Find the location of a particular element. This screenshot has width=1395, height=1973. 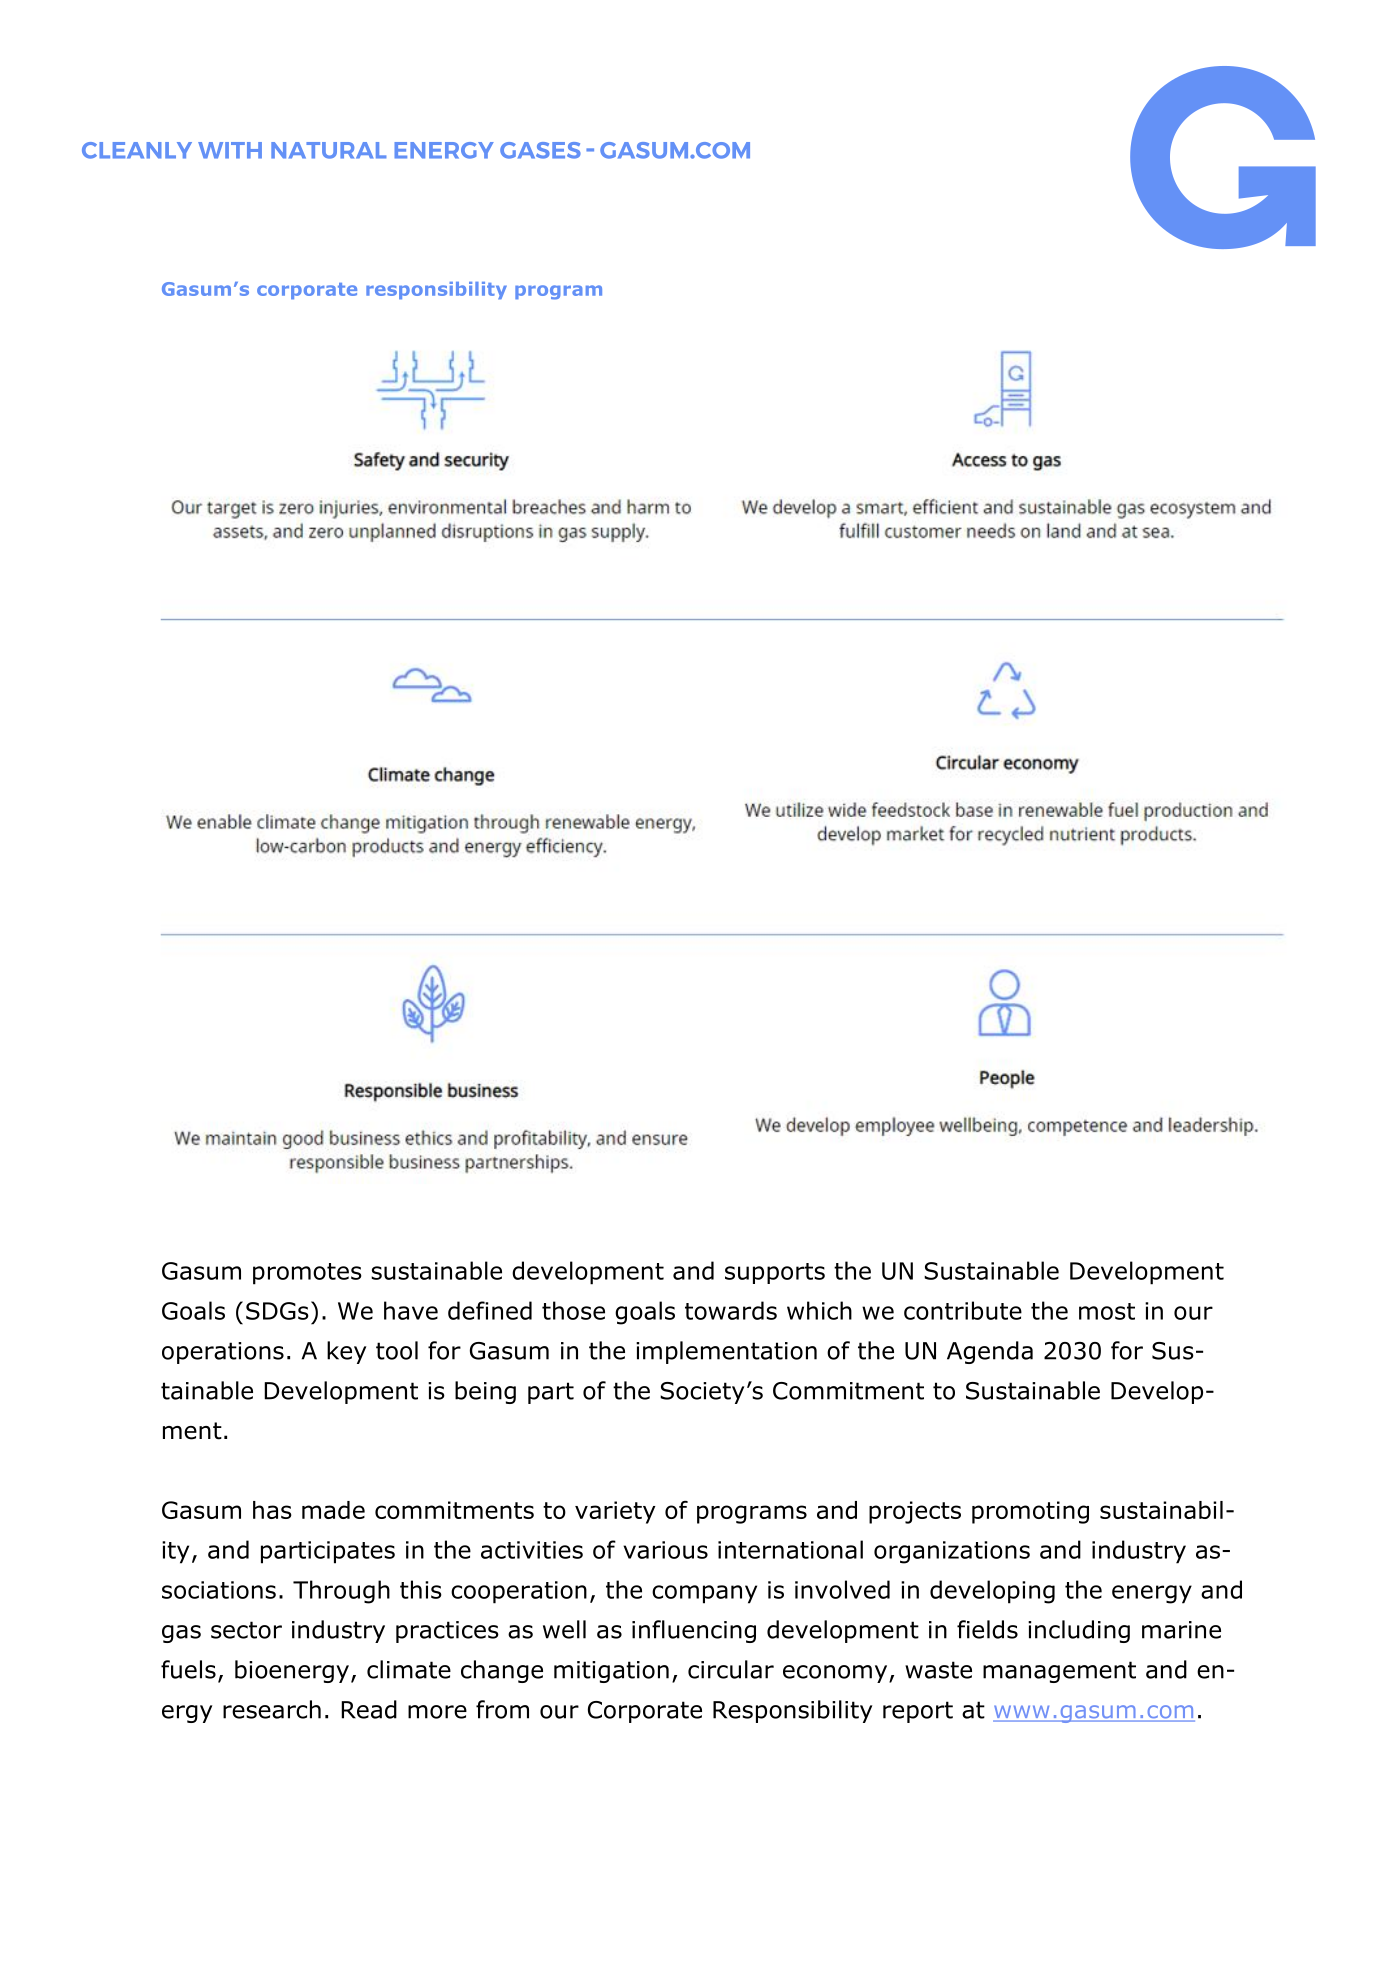

influencing is located at coordinates (694, 1631).
